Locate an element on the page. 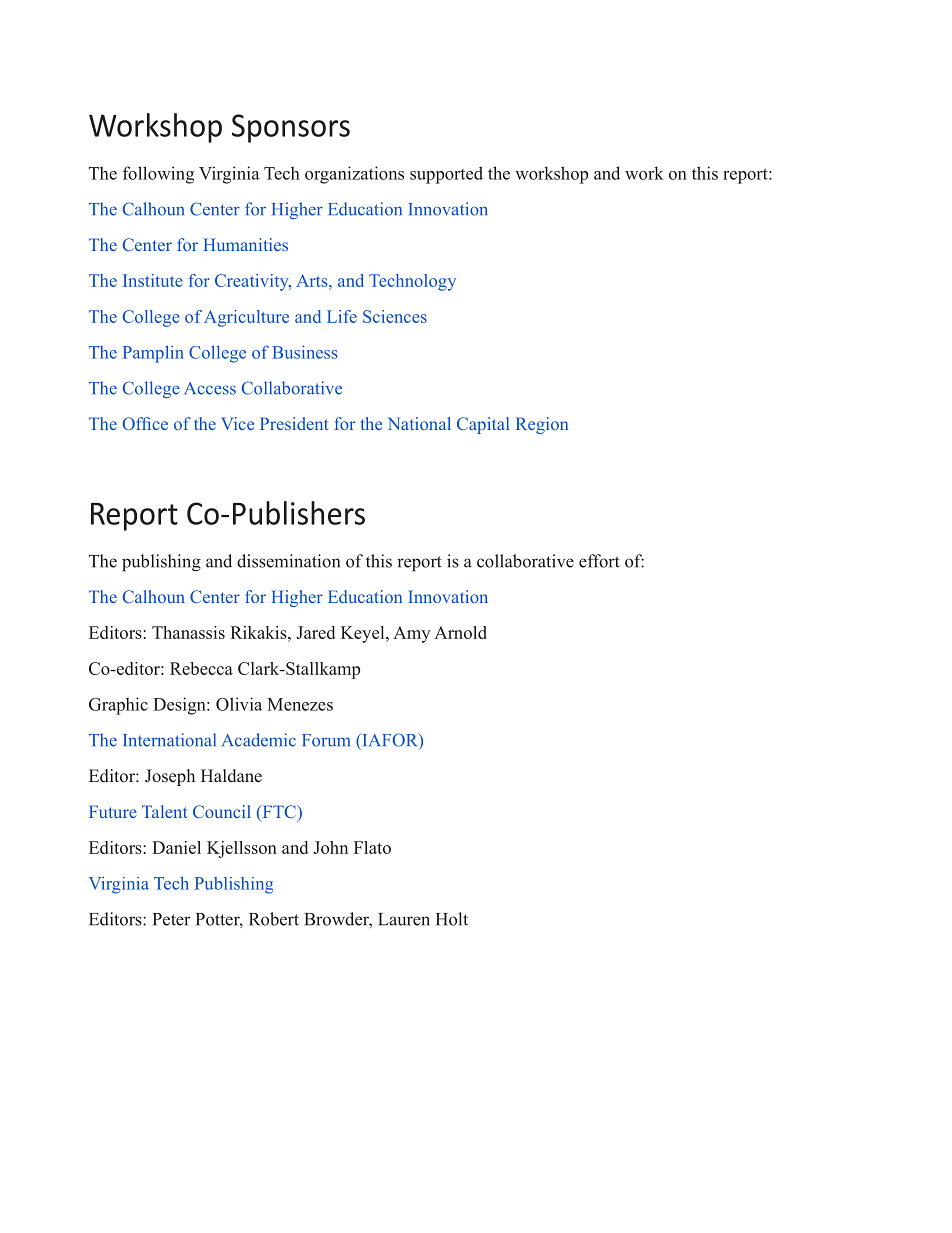 Image resolution: width=952 pixels, height=1233 pixels. organizations is located at coordinates (354, 175).
